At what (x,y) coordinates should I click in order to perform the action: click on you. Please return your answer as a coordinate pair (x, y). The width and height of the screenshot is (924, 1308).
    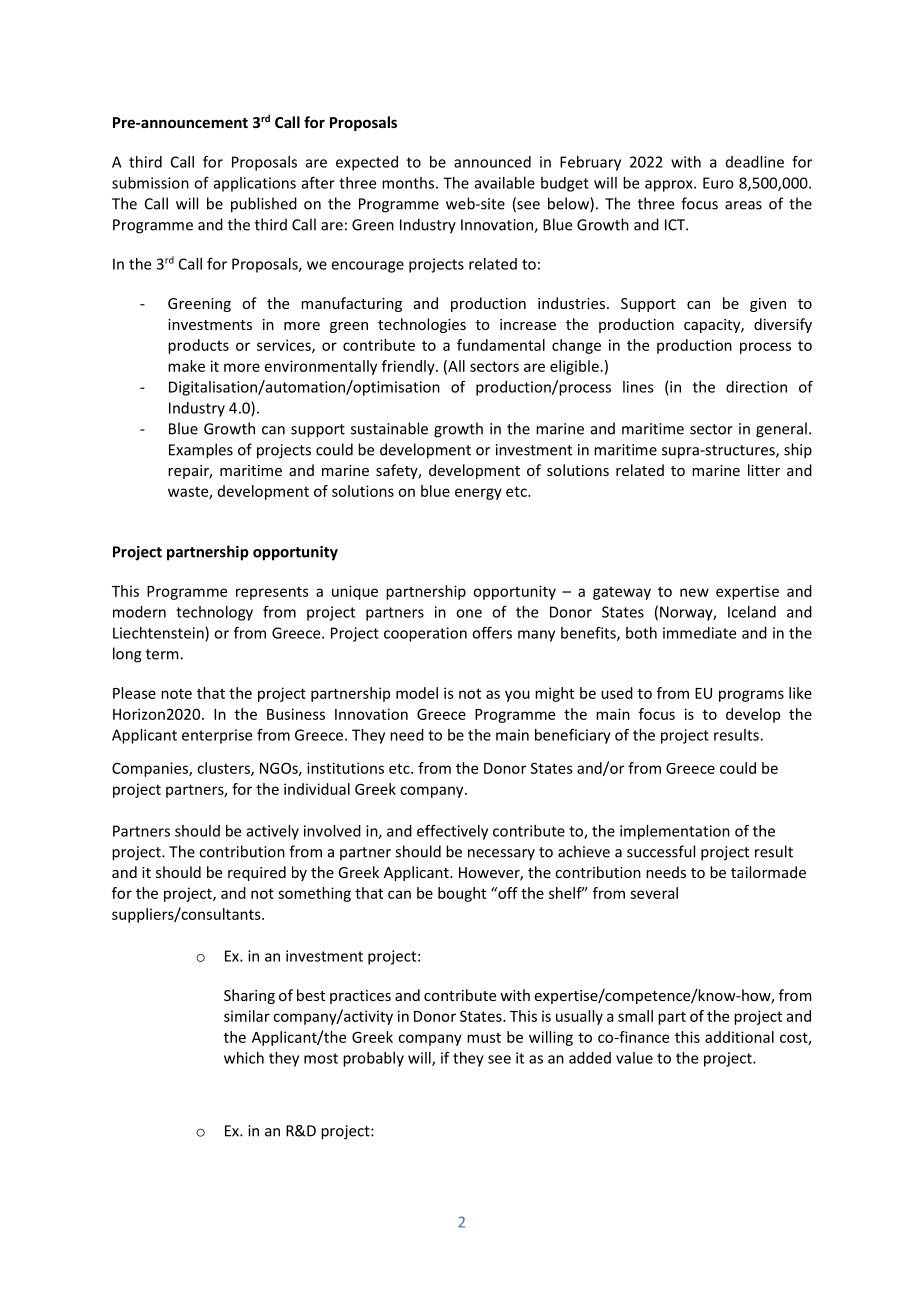
    Looking at the image, I should click on (517, 696).
